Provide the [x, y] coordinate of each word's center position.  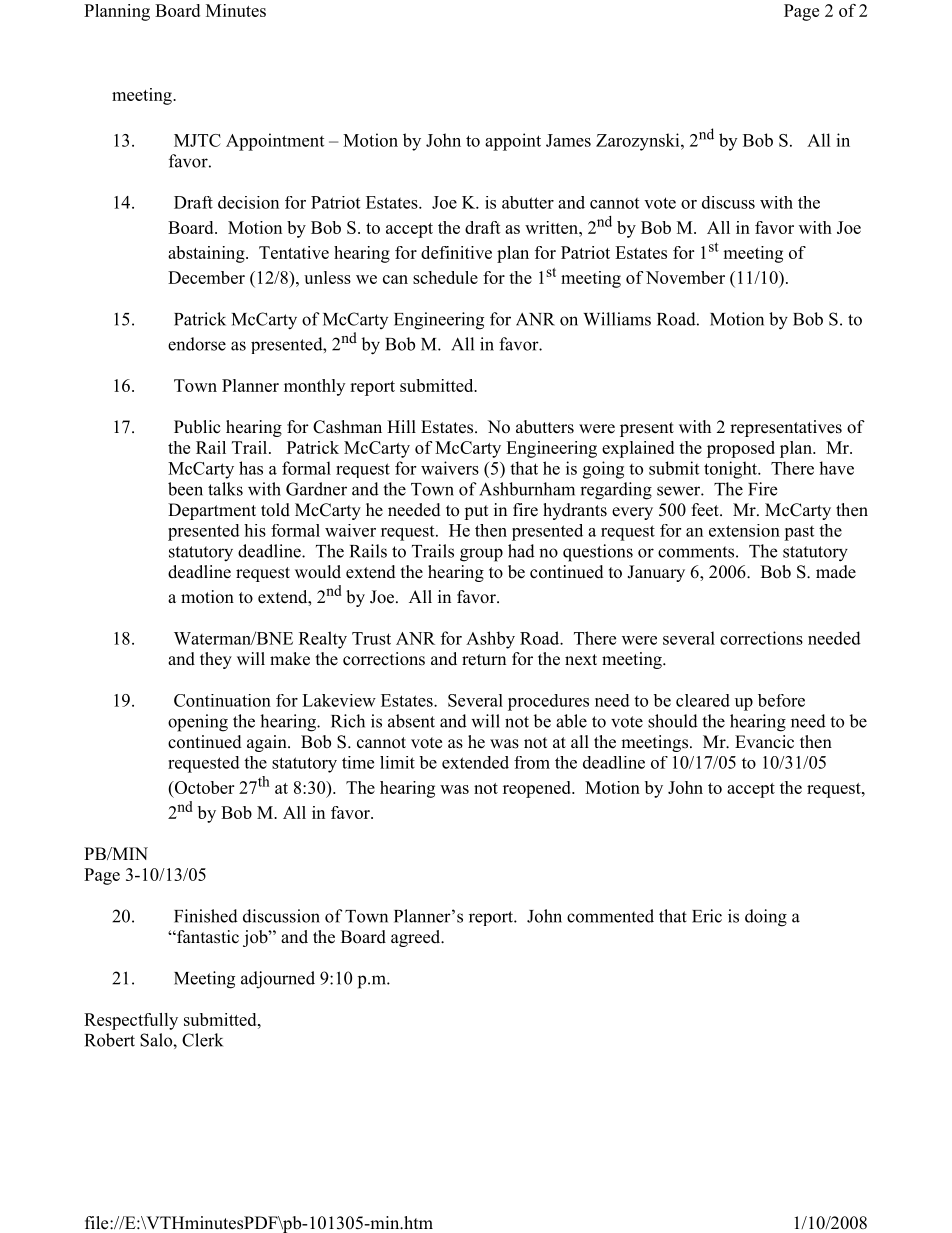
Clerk [202, 1040]
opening [198, 723]
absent [411, 721]
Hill [401, 426]
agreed [417, 938]
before [781, 700]
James [568, 140]
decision [248, 202]
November [685, 277]
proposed [741, 449]
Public [197, 427]
